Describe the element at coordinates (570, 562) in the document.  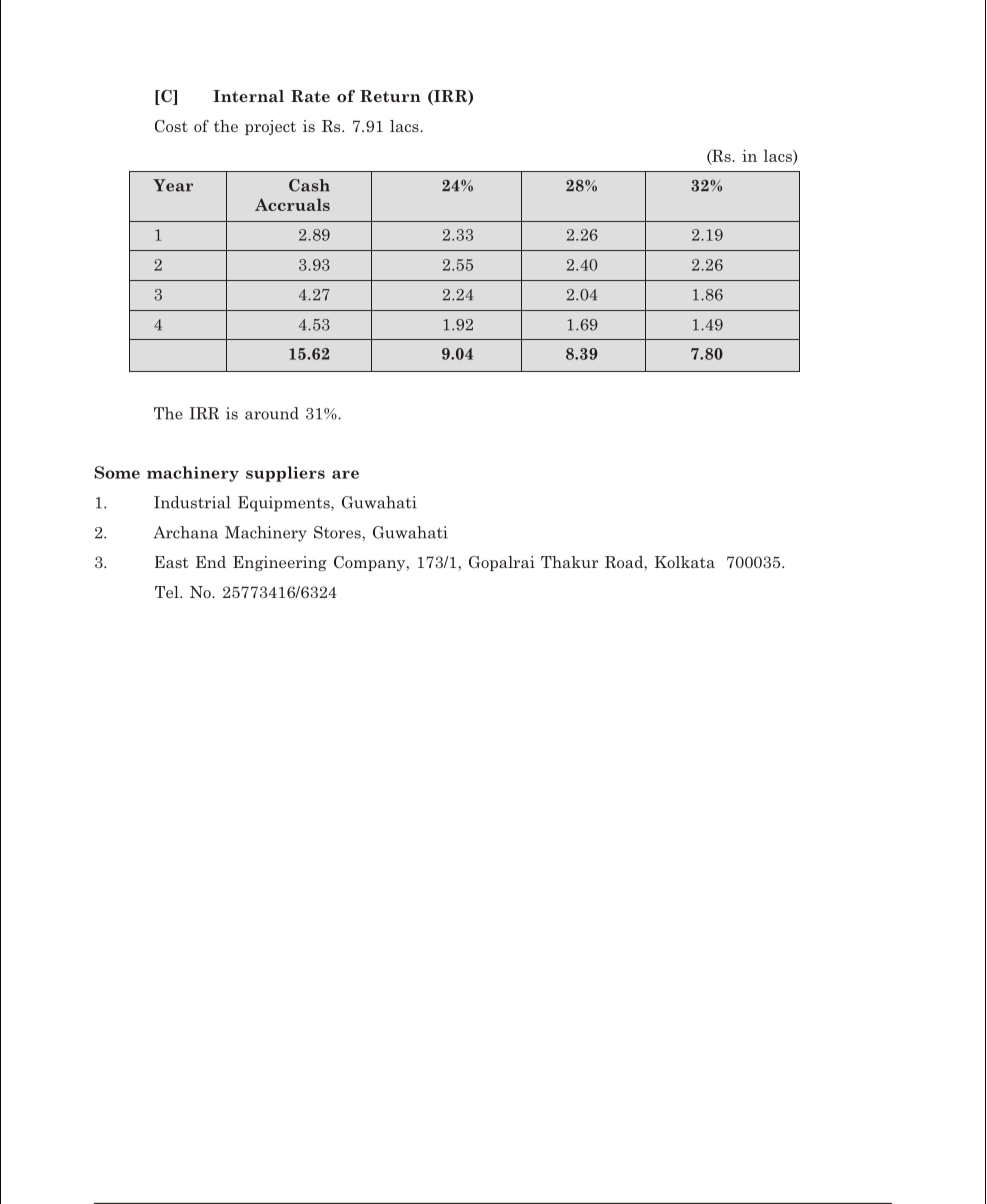
I see `Thakur` at that location.
